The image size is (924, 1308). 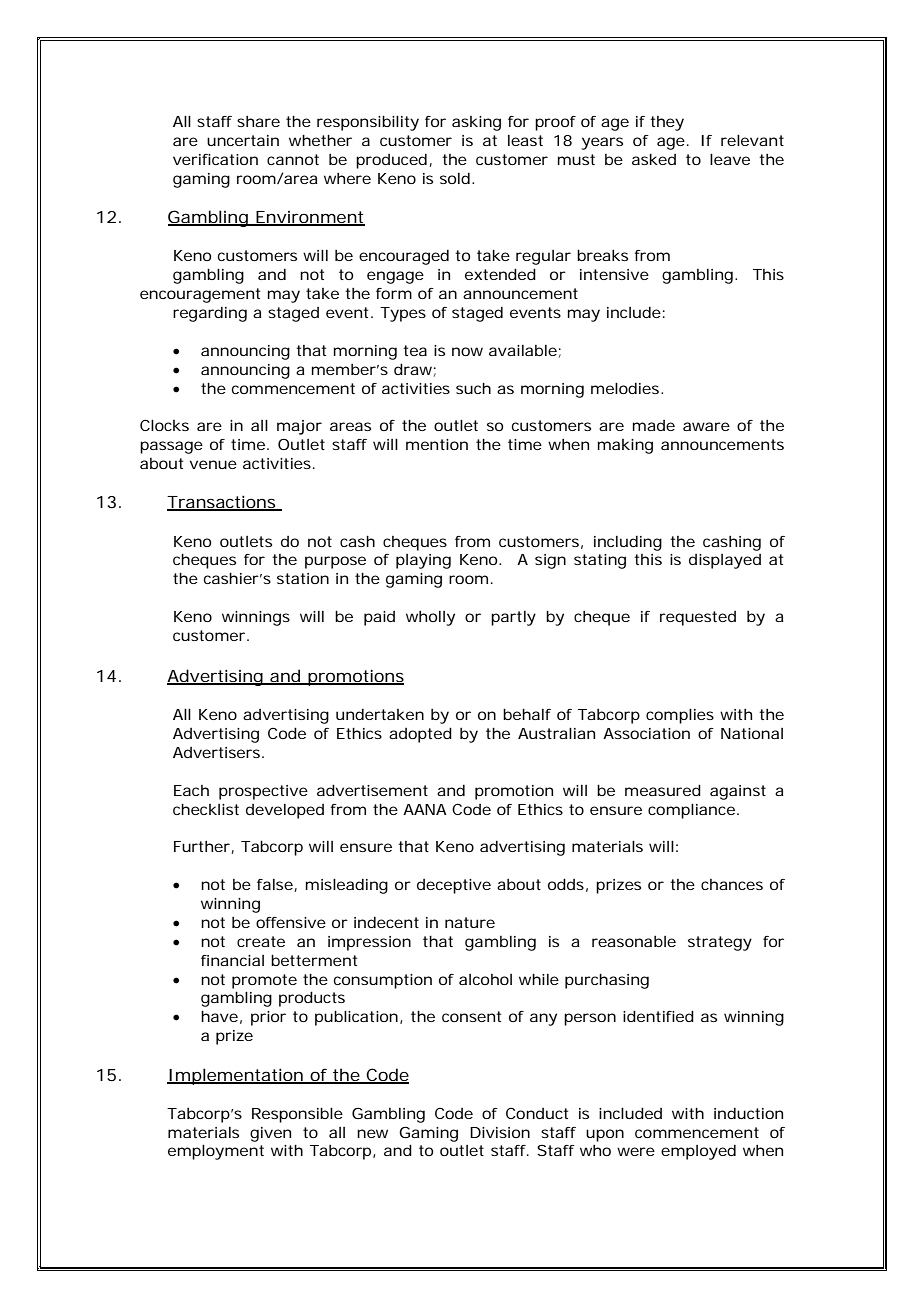 I want to click on sold, so click(x=455, y=178).
